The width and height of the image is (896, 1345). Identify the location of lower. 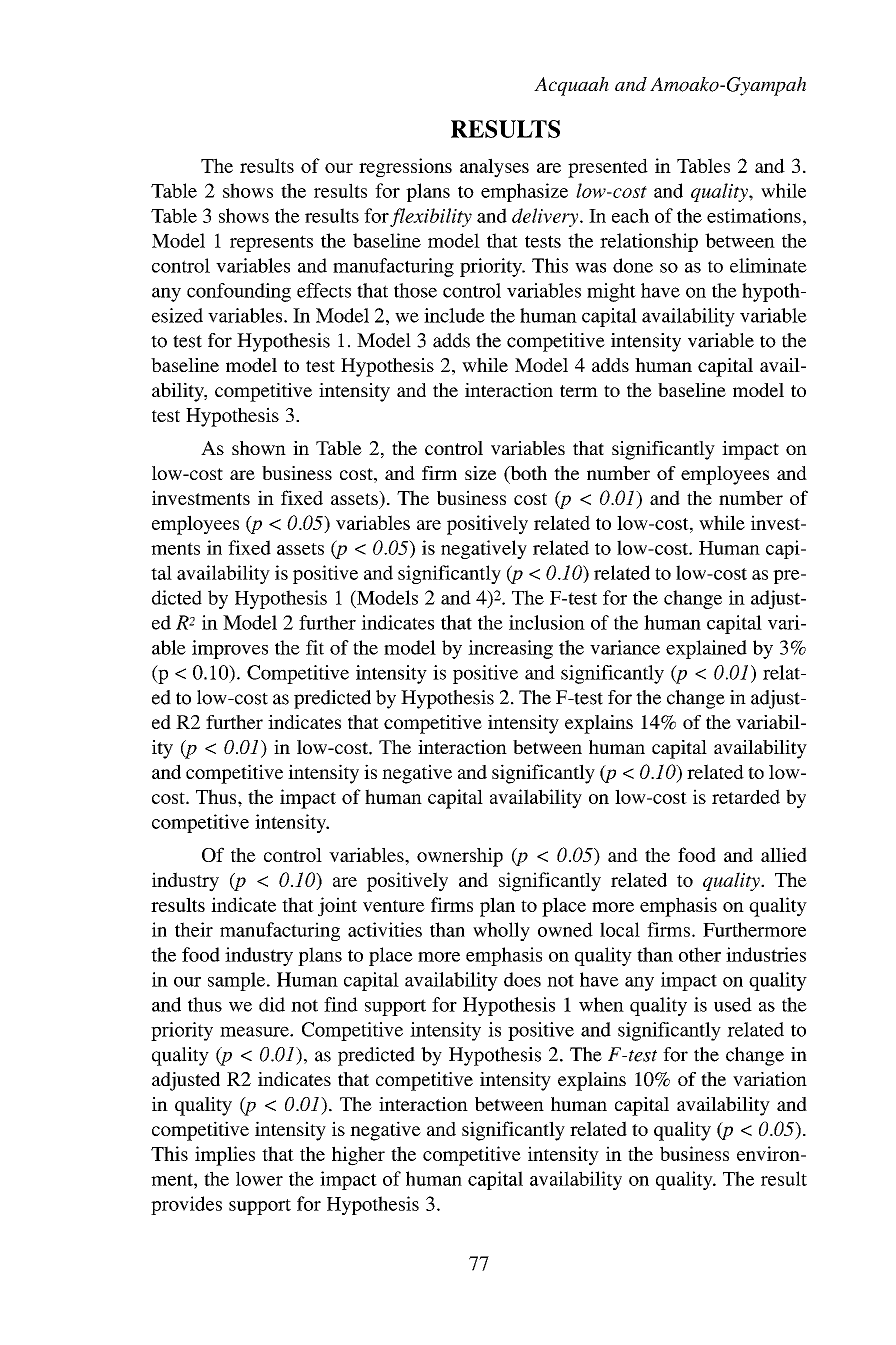
(259, 1178).
